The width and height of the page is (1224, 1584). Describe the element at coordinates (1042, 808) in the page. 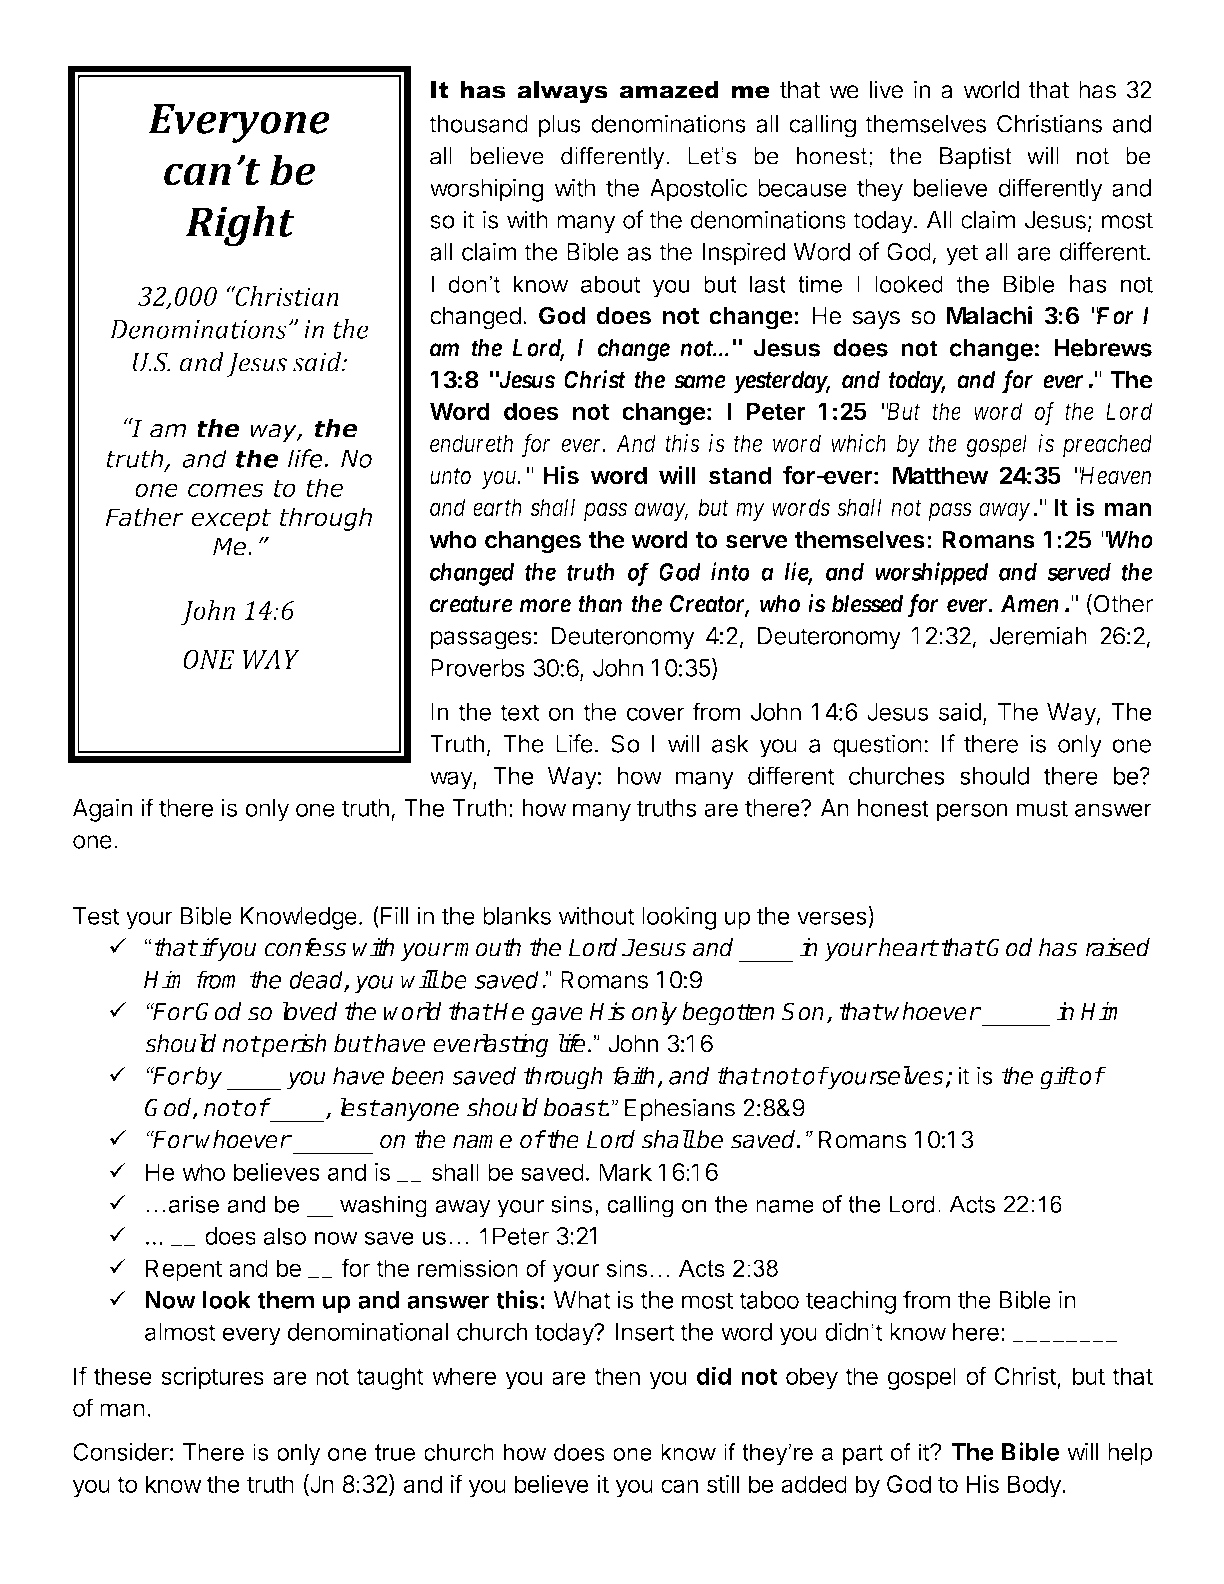

I see `must` at that location.
